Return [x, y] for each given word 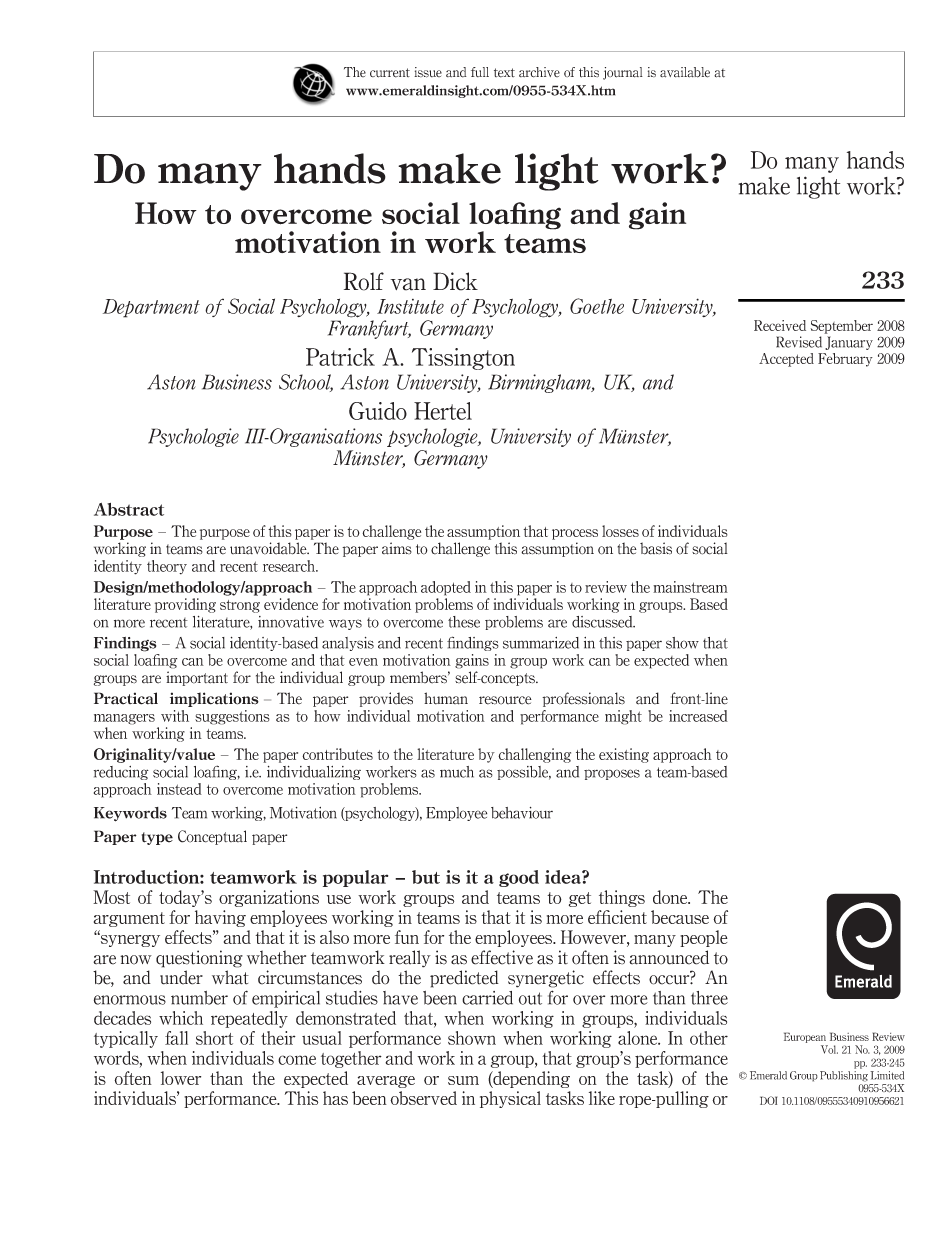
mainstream [690, 587]
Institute [410, 306]
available [685, 72]
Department [151, 308]
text [504, 73]
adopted [446, 588]
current [390, 73]
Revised [799, 342]
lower [181, 1078]
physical [510, 1099]
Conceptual [212, 837]
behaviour [522, 813]
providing [185, 605]
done [671, 897]
